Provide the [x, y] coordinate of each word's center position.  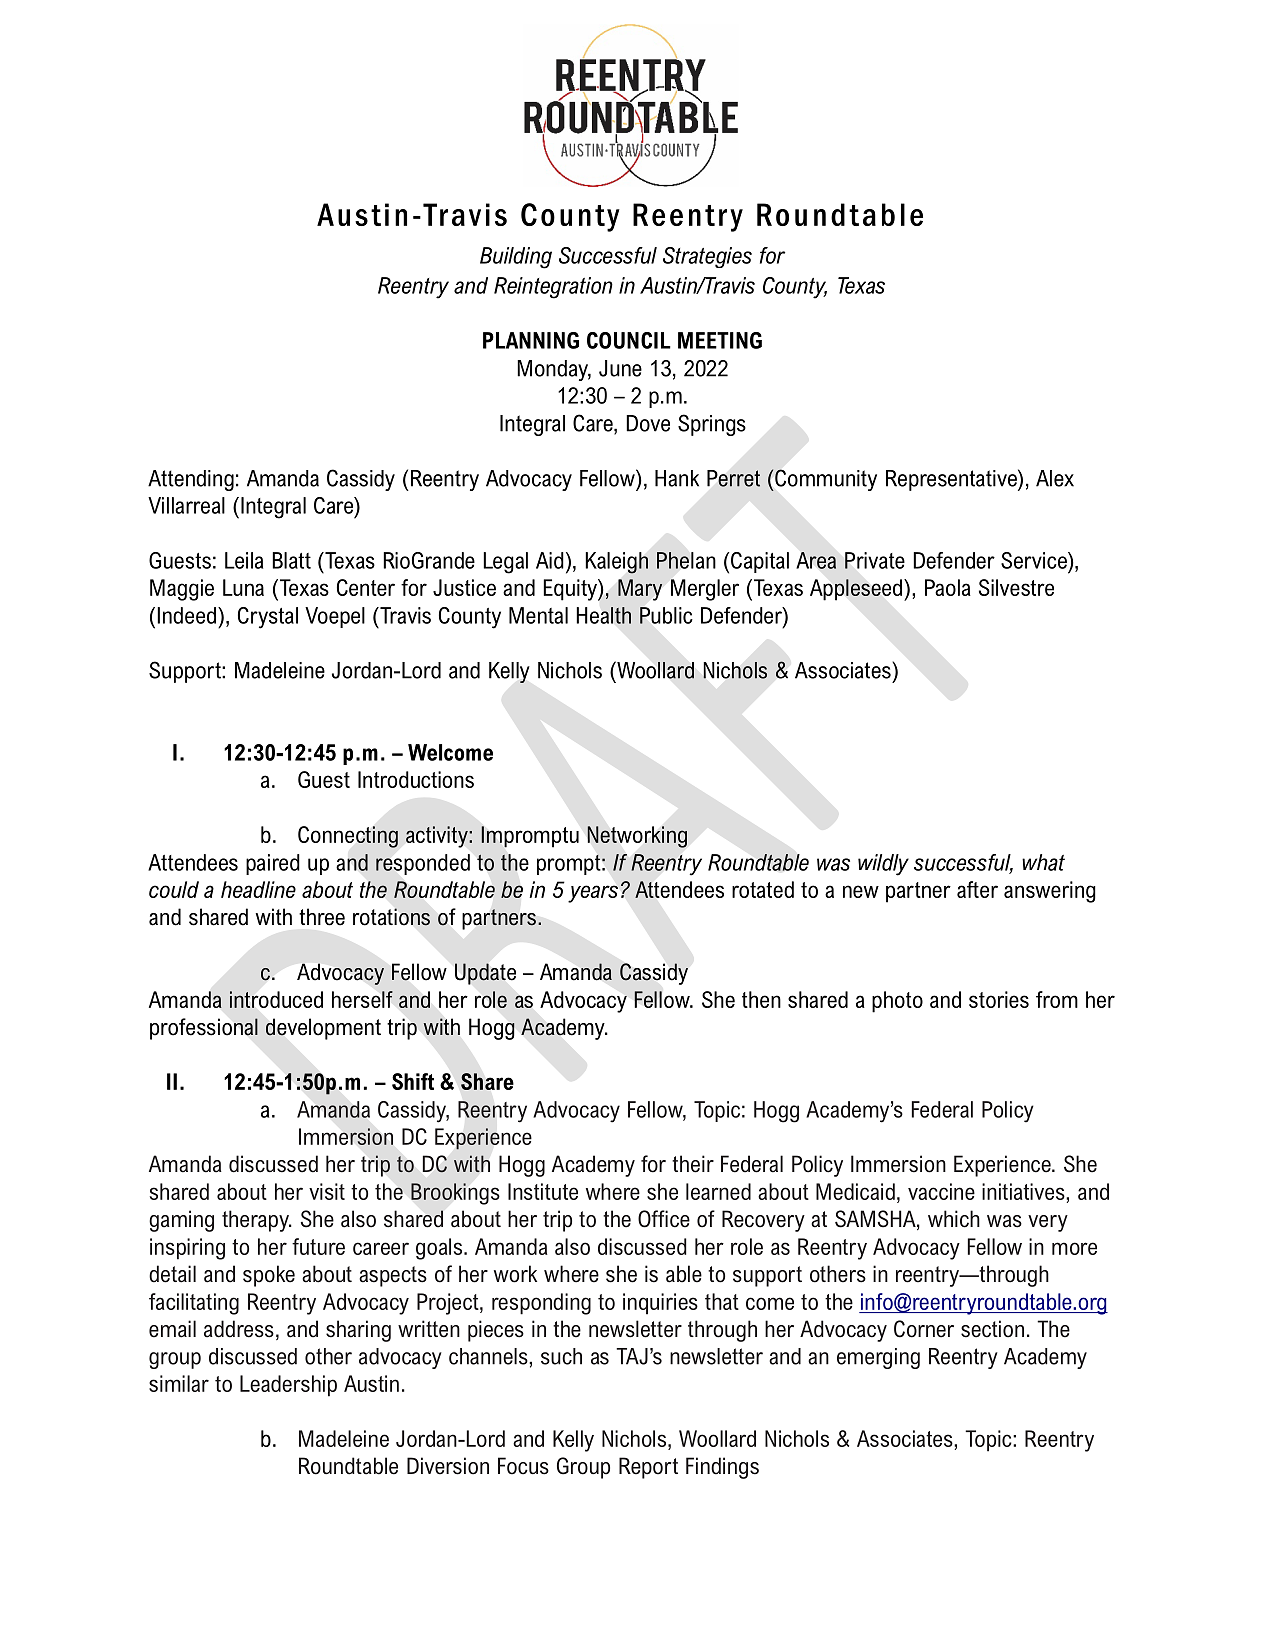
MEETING [720, 340]
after [977, 889]
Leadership [288, 1386]
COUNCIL [629, 340]
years [593, 894]
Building [516, 258]
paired [273, 864]
